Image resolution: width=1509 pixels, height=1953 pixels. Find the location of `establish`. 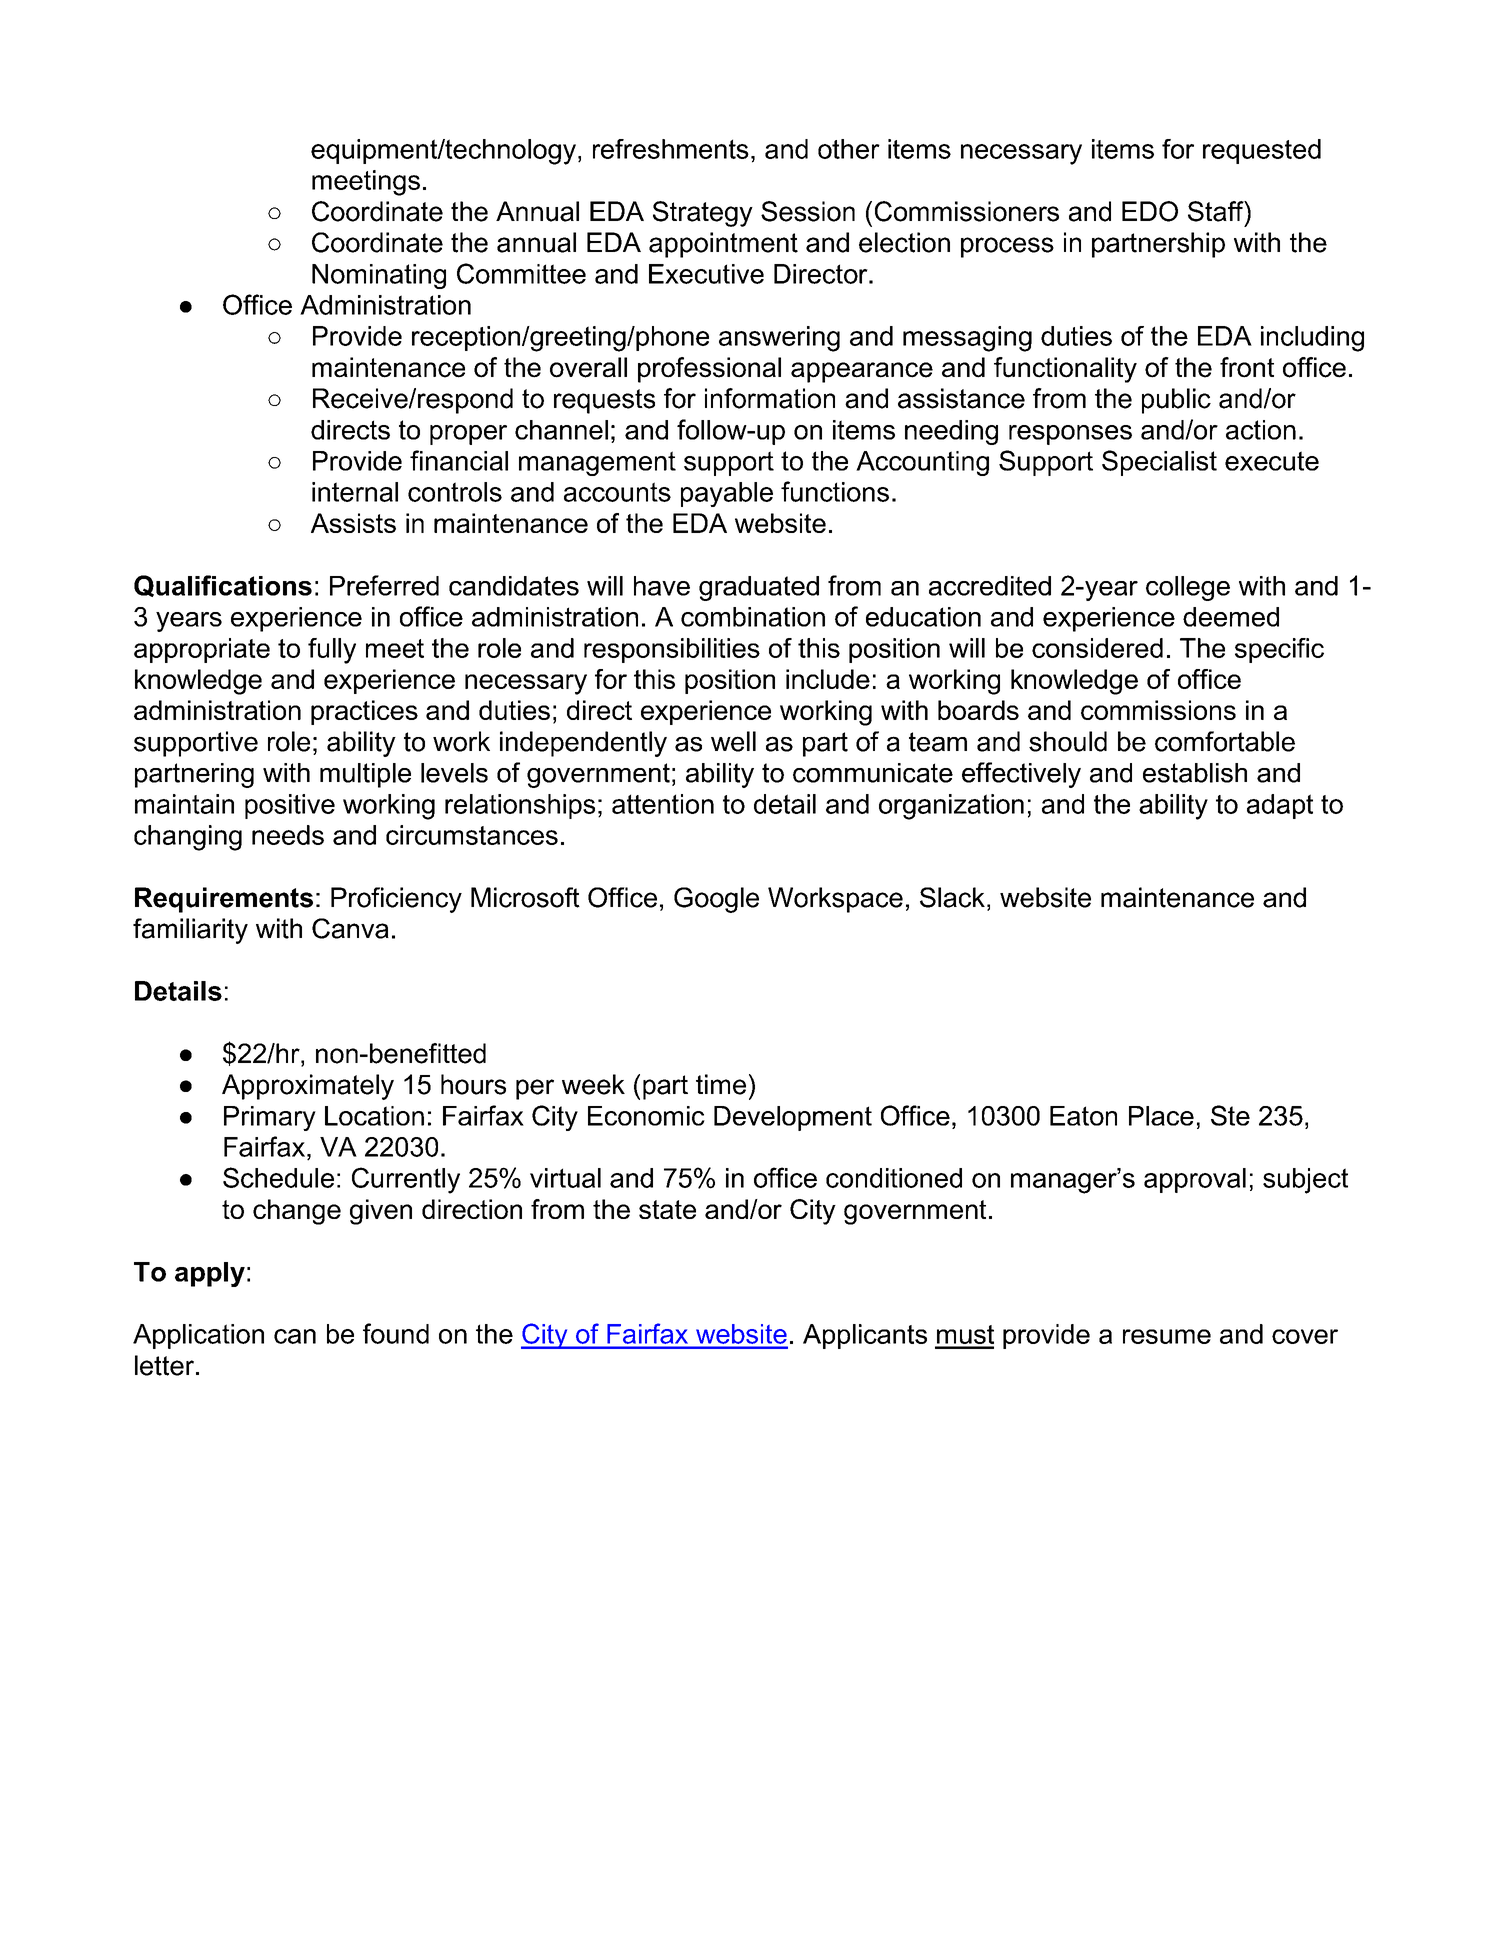

establish is located at coordinates (1195, 773).
